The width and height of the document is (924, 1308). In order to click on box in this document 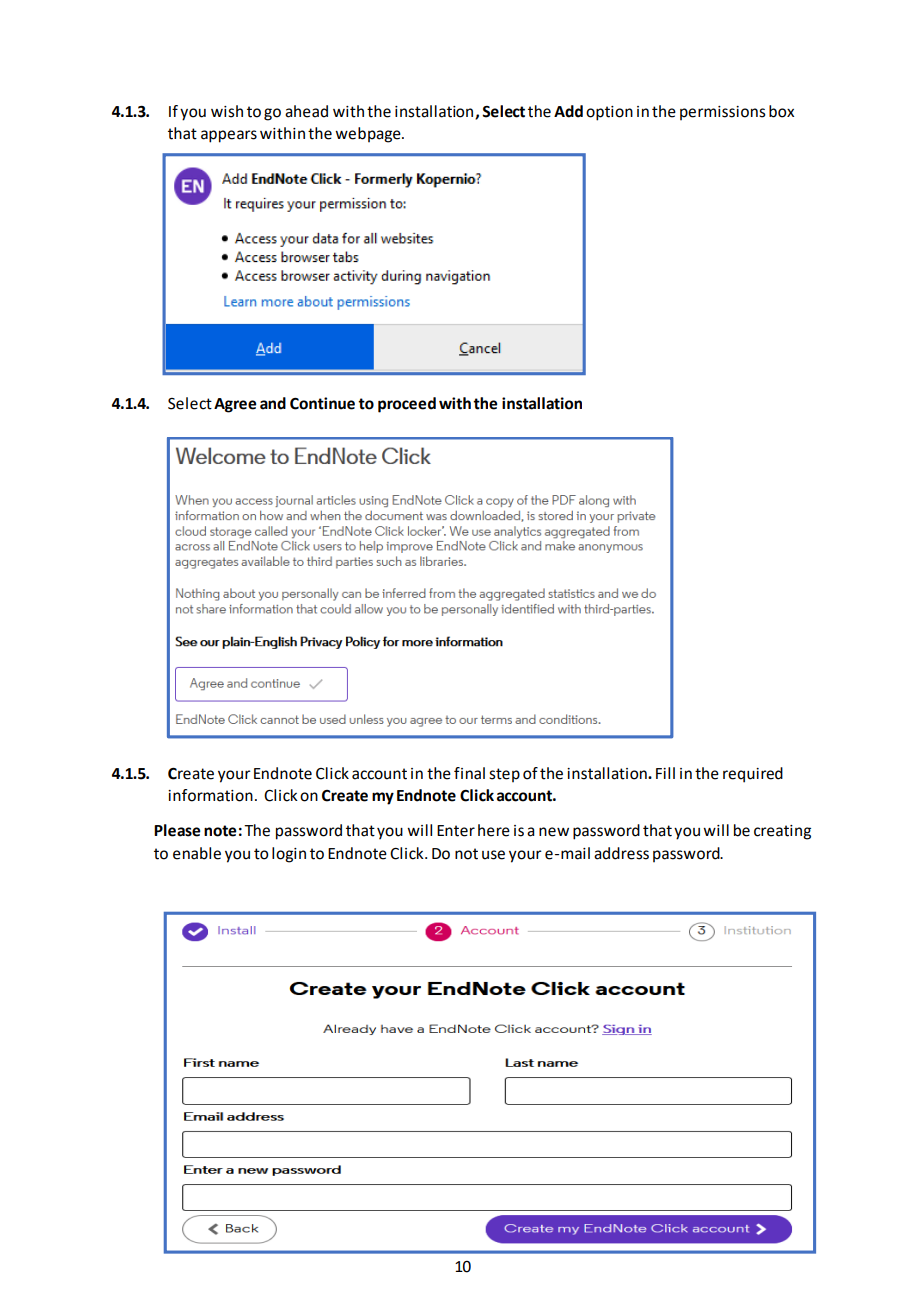, I will do `click(781, 111)`.
